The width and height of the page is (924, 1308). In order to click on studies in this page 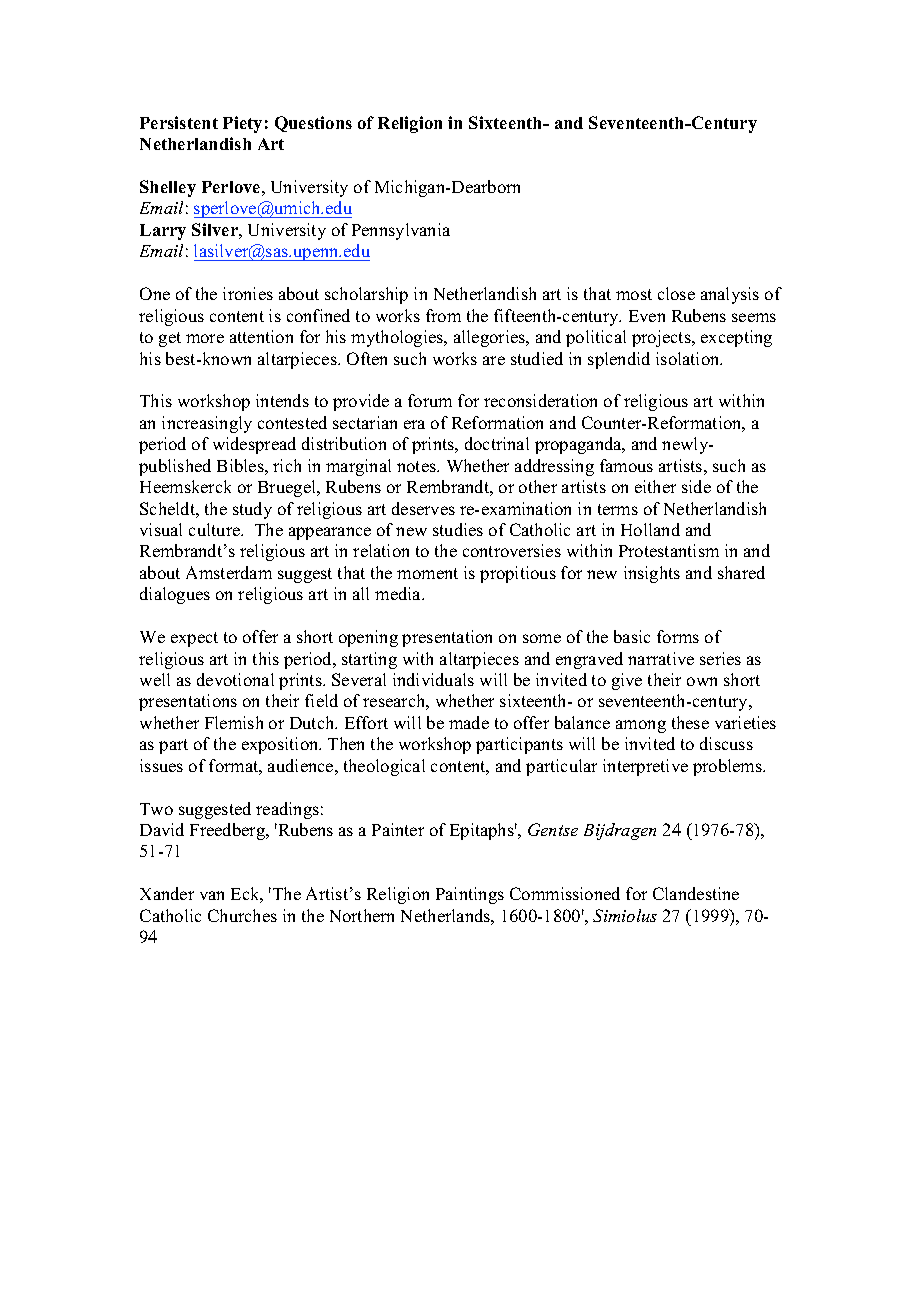, I will do `click(458, 529)`.
